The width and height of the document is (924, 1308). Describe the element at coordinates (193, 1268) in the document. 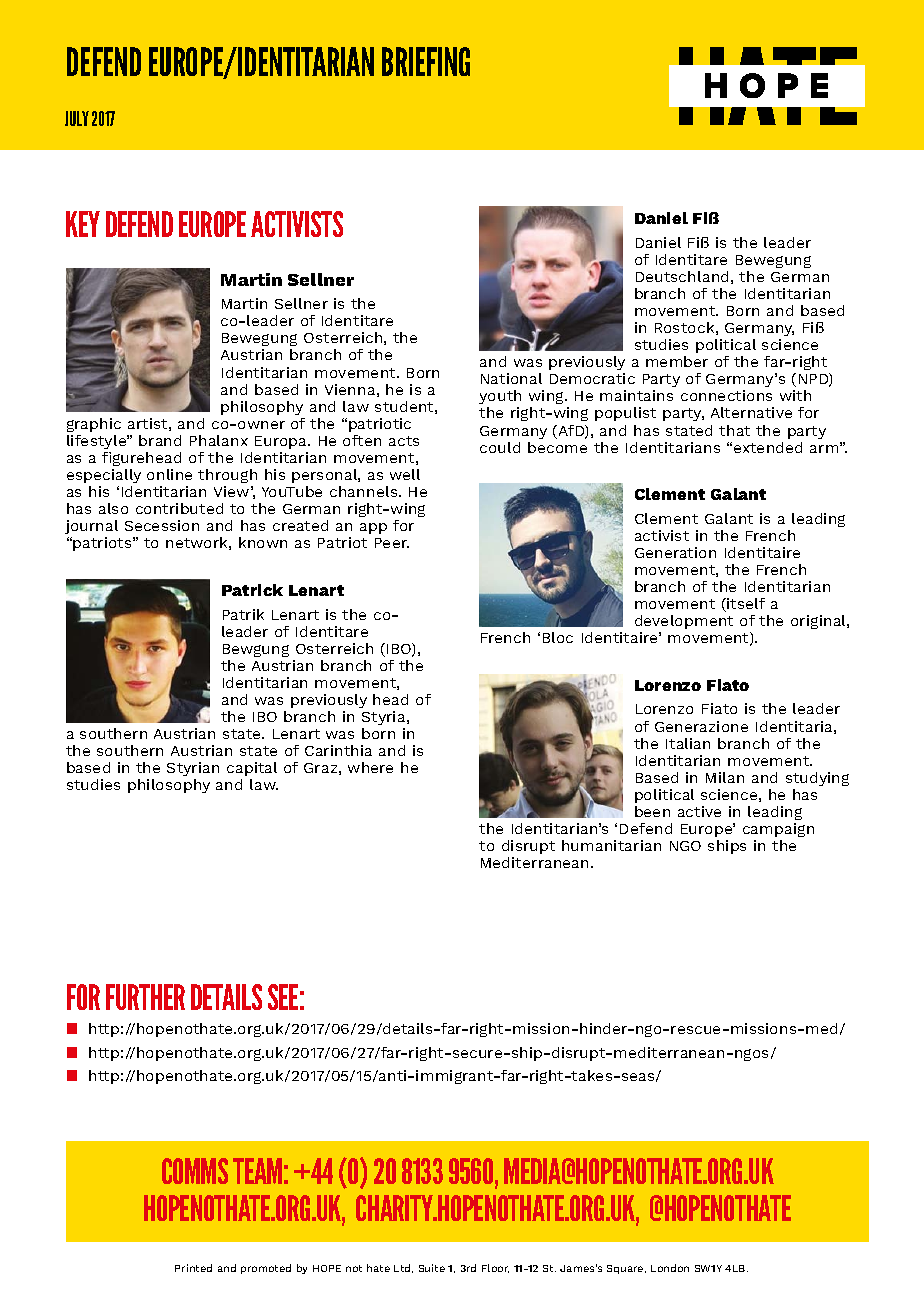

I see `Printed` at that location.
